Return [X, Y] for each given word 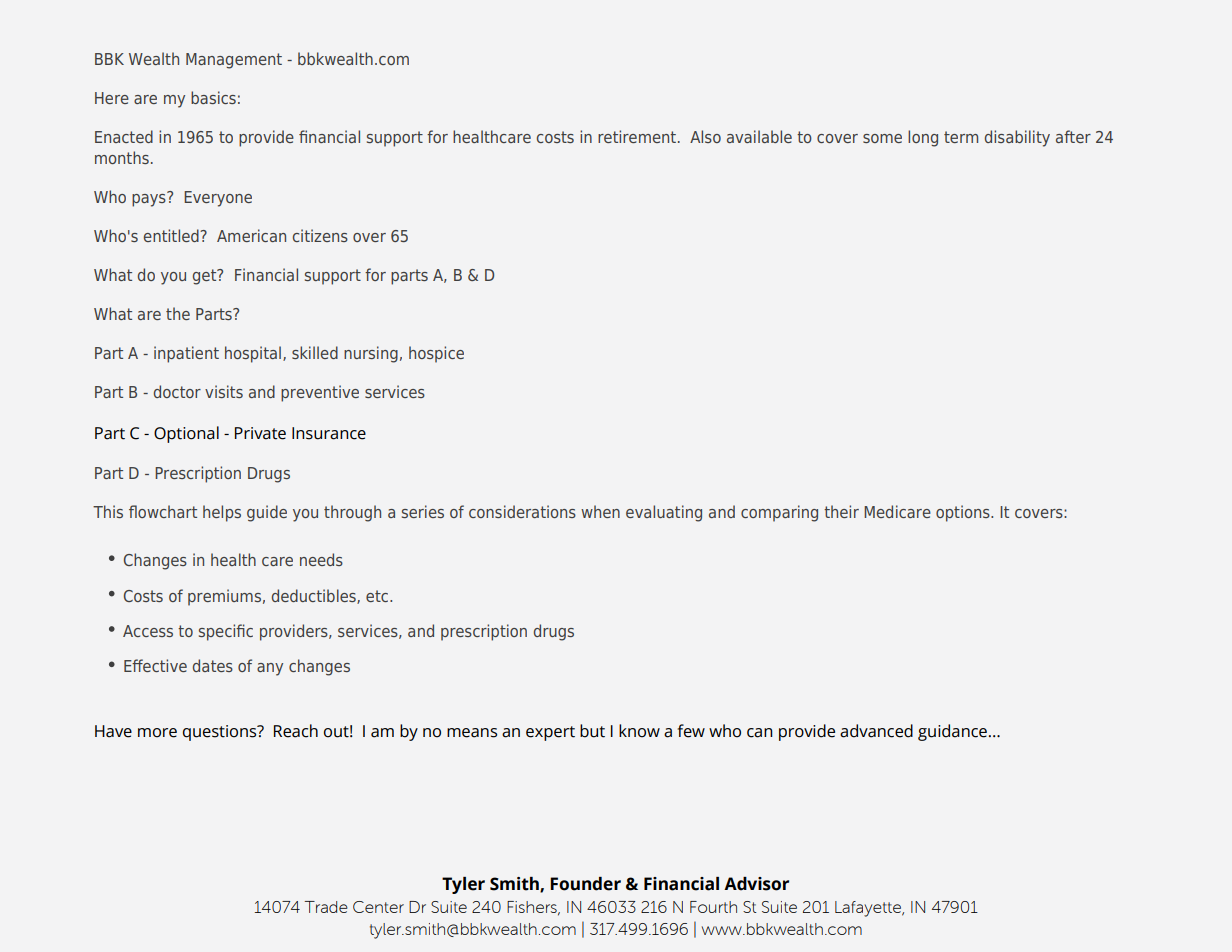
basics [213, 97]
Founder [585, 884]
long [923, 138]
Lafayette [869, 909]
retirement [638, 136]
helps [222, 513]
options [964, 513]
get [206, 277]
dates [213, 665]
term [961, 137]
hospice [436, 354]
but [592, 731]
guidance [952, 732]
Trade [326, 907]
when [600, 511]
